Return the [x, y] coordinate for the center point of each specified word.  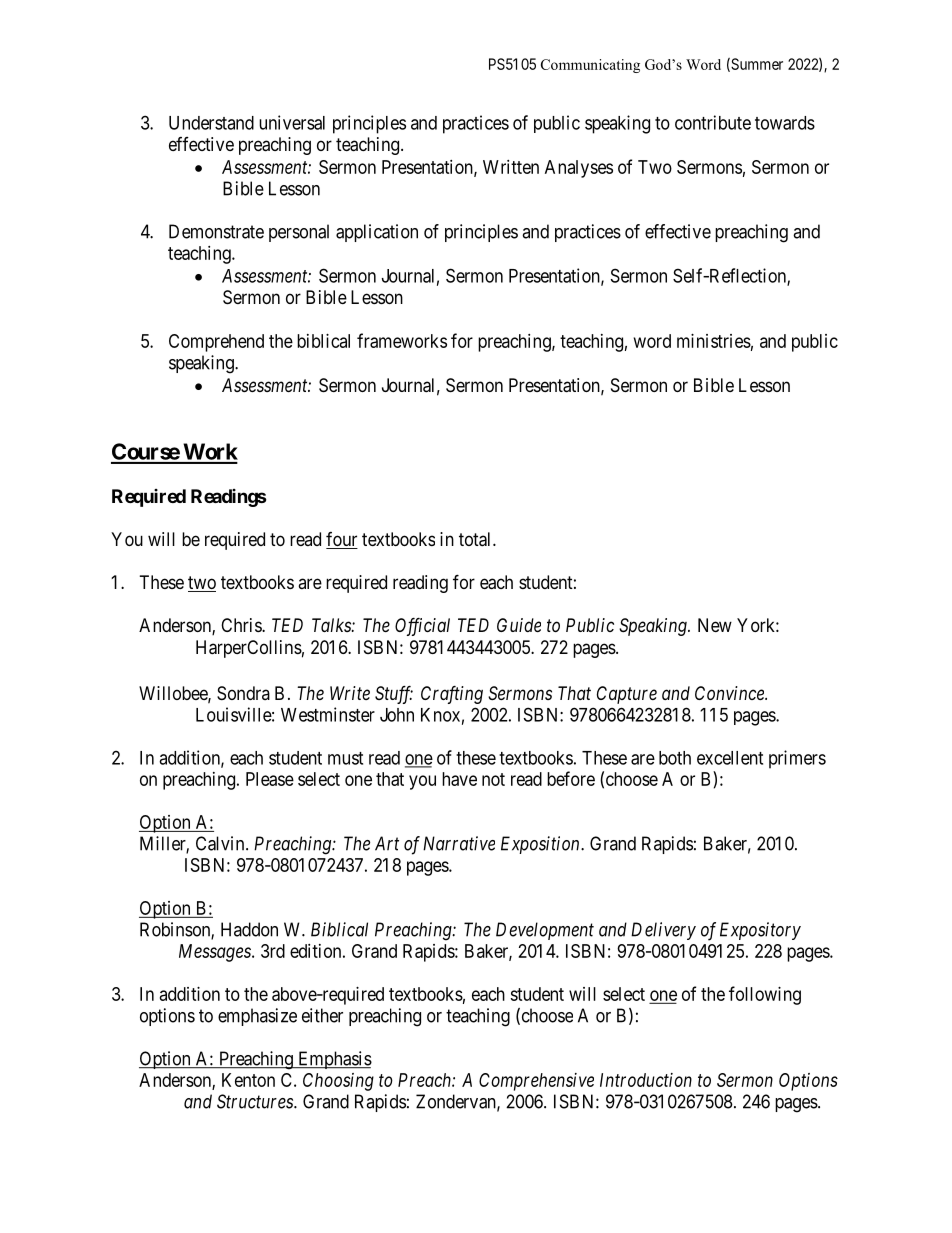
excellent [730, 758]
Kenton [248, 1080]
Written [511, 167]
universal [292, 122]
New [715, 625]
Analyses [579, 169]
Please [270, 779]
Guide [519, 625]
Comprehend [216, 343]
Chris [242, 625]
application [377, 233]
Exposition [541, 845]
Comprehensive [536, 1082]
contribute [713, 122]
